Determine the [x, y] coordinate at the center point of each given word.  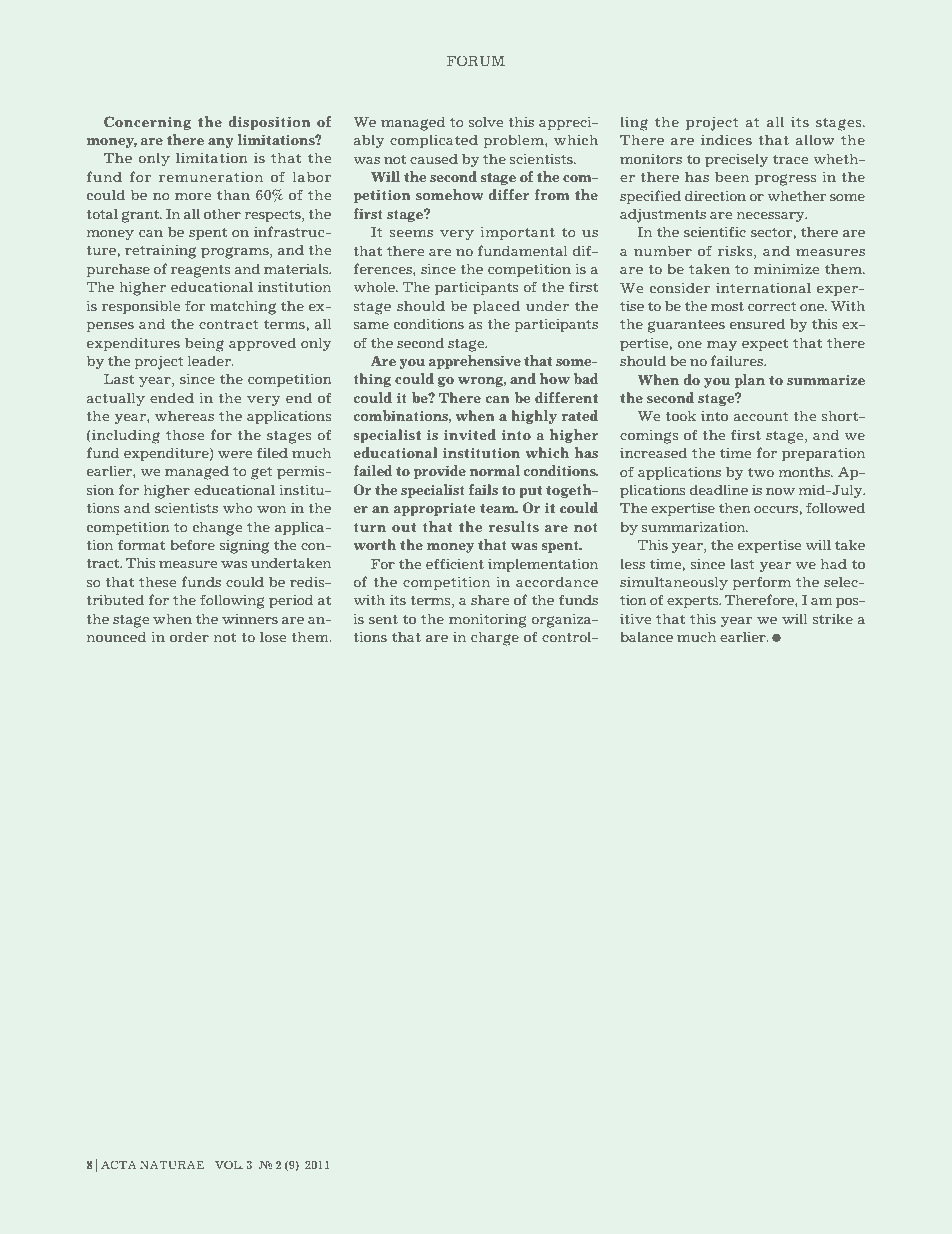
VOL [229, 1164]
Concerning [147, 123]
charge [495, 638]
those [185, 434]
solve [486, 121]
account [761, 416]
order [189, 636]
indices [726, 139]
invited [470, 434]
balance [646, 636]
